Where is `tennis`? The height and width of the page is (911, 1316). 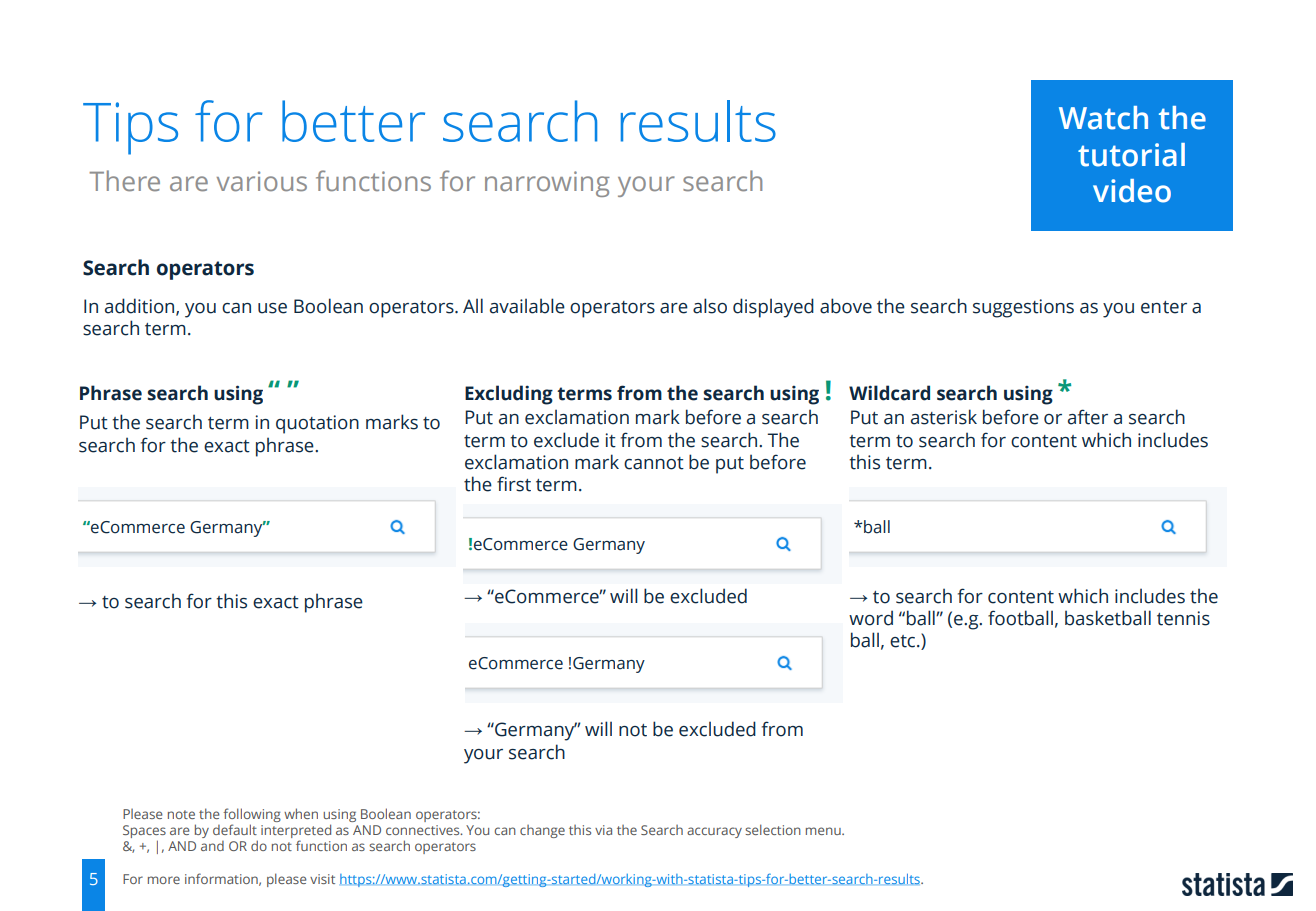
tennis is located at coordinates (1183, 618).
